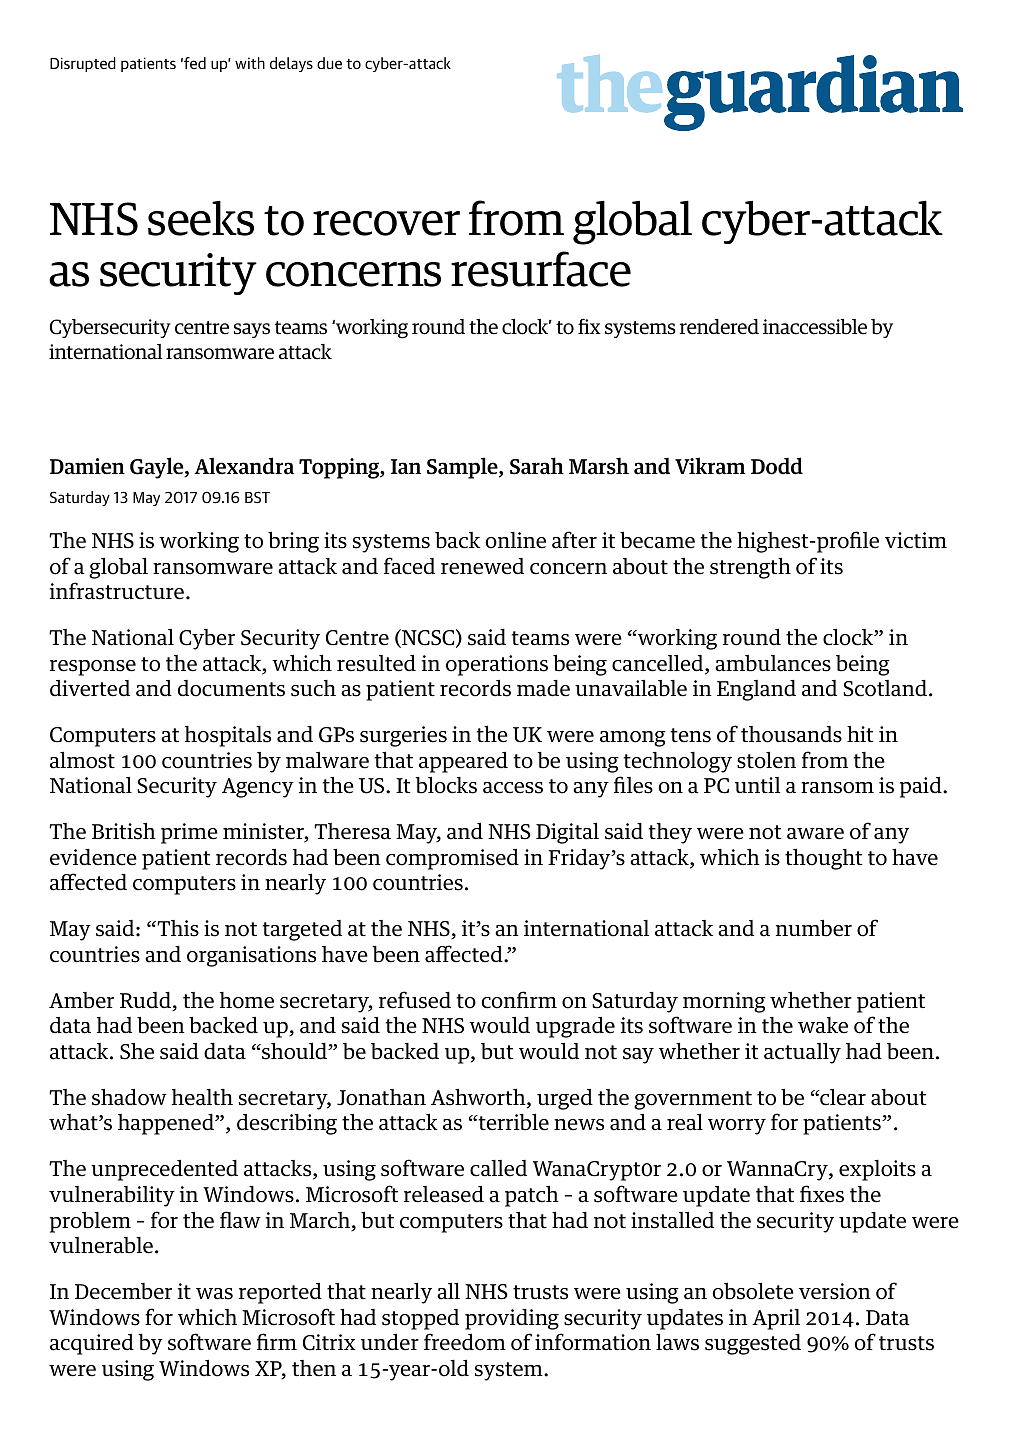 The height and width of the image is (1433, 1013). What do you see at coordinates (250, 63) in the image?
I see `with` at bounding box center [250, 63].
